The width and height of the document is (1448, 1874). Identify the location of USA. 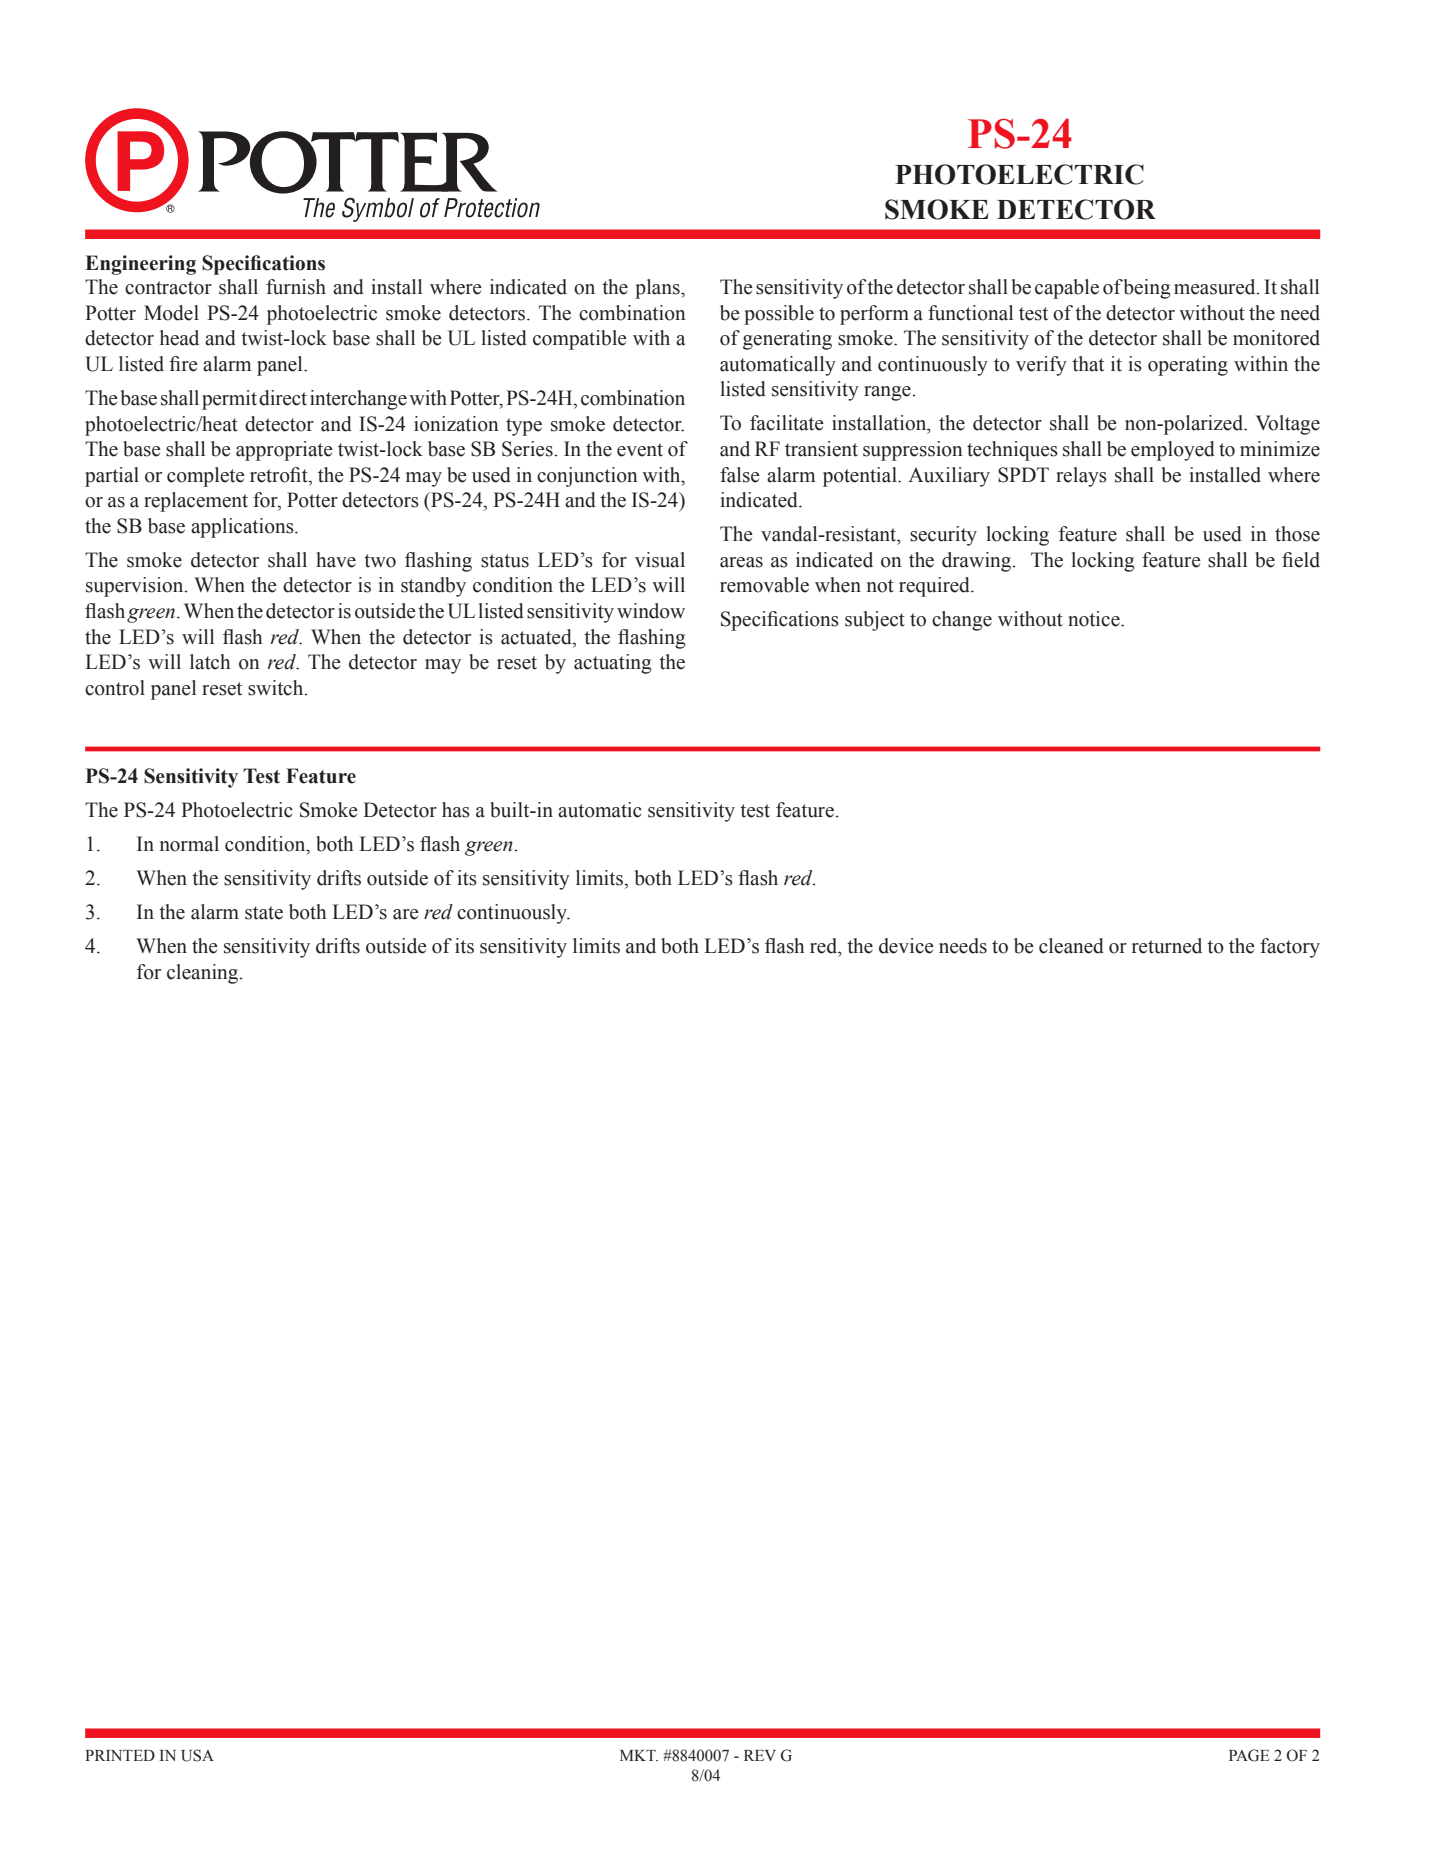
(197, 1755).
